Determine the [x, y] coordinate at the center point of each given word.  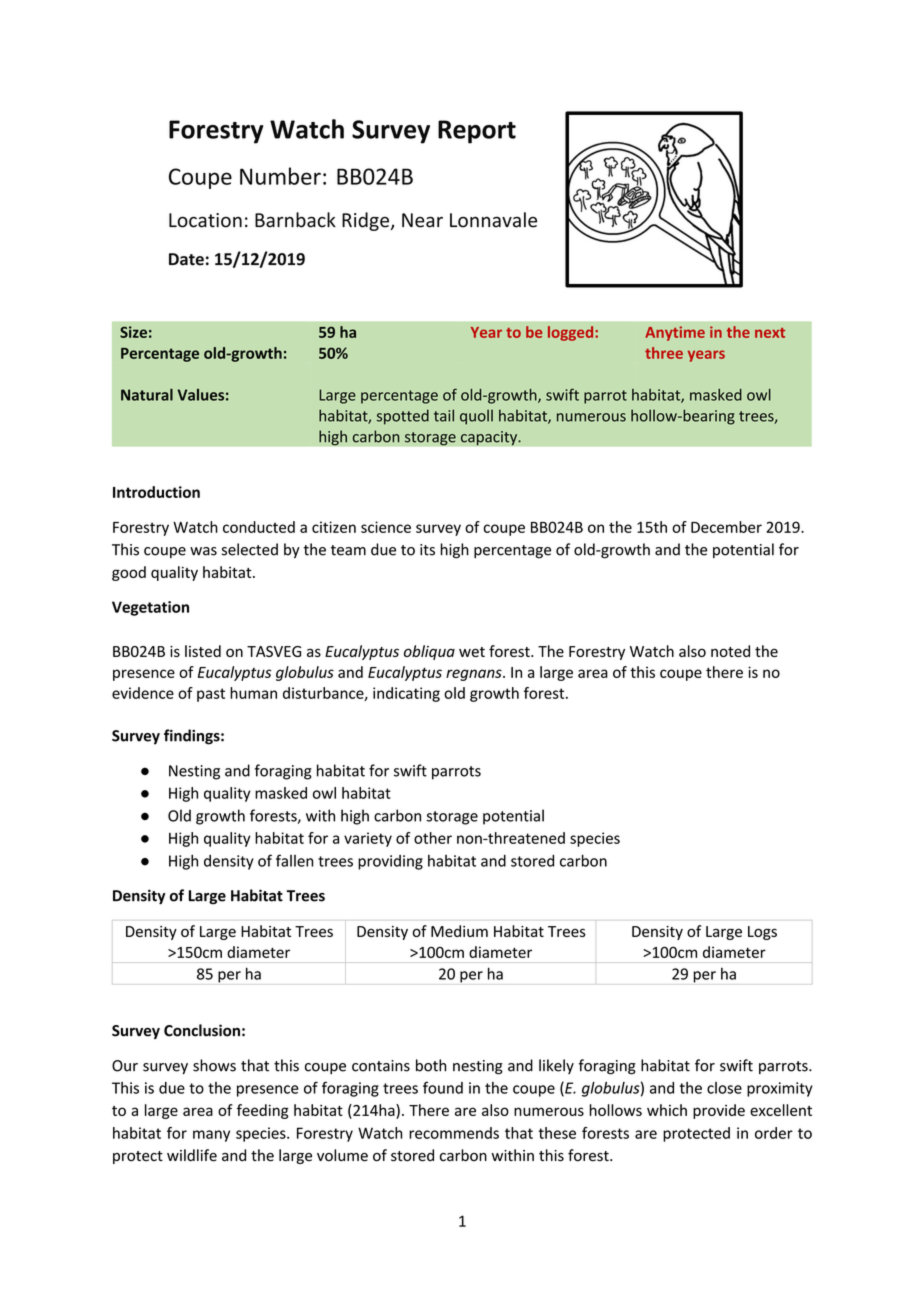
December [726, 527]
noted [730, 651]
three [664, 353]
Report [477, 132]
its [427, 550]
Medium [459, 931]
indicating [406, 694]
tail [444, 415]
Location [205, 220]
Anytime [675, 333]
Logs [762, 933]
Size [133, 332]
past [211, 695]
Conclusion [202, 1030]
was [203, 551]
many [211, 1136]
